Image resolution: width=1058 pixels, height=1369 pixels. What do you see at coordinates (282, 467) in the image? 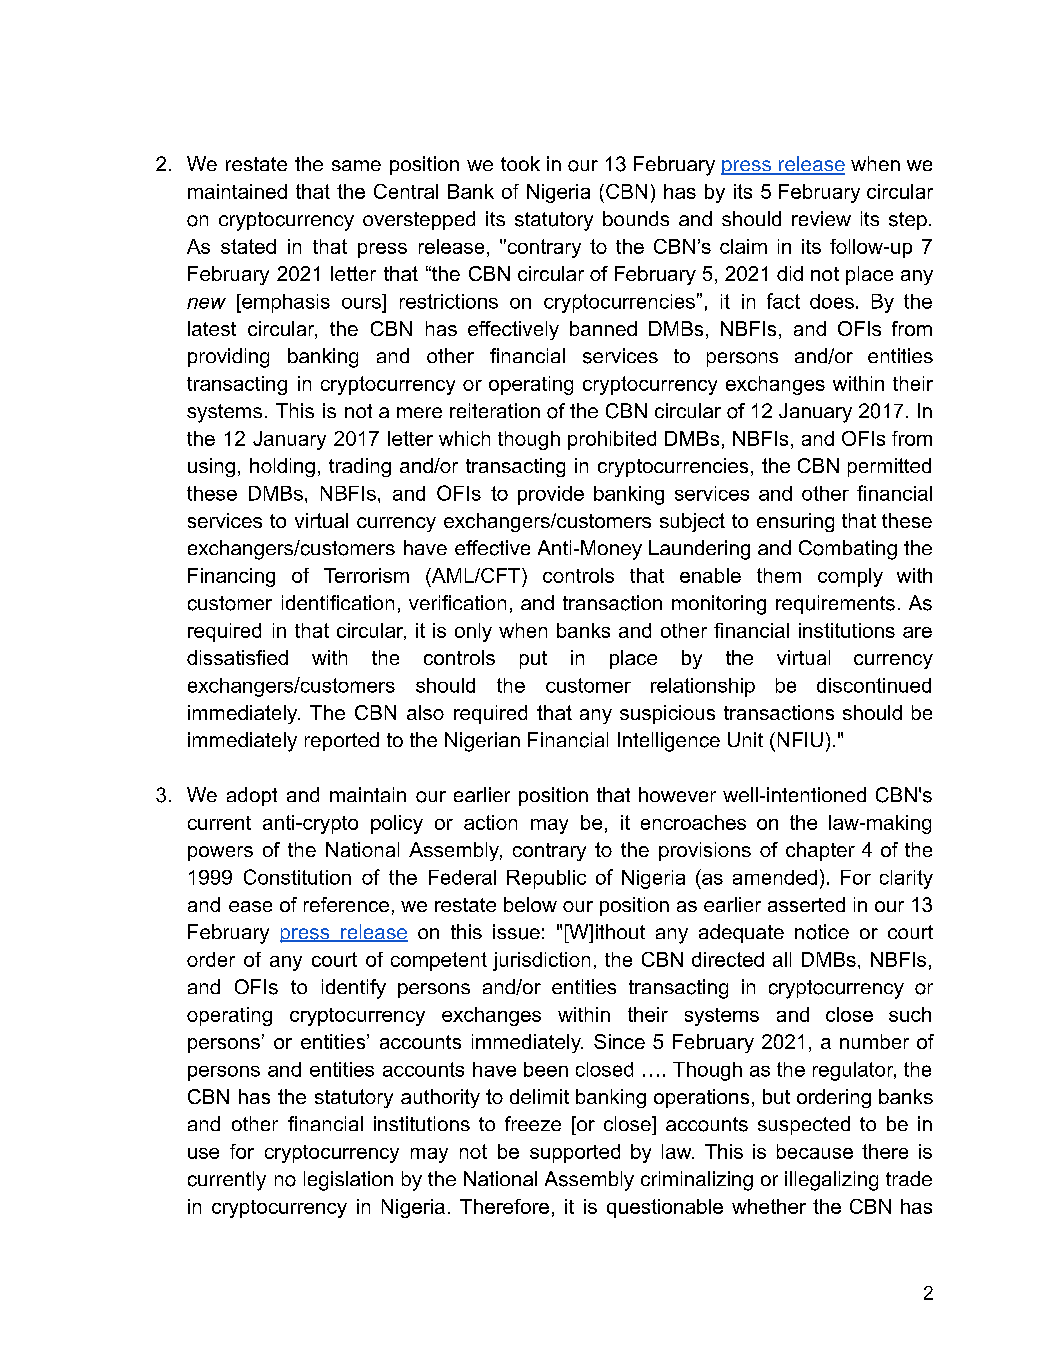
I see `holding` at bounding box center [282, 467].
